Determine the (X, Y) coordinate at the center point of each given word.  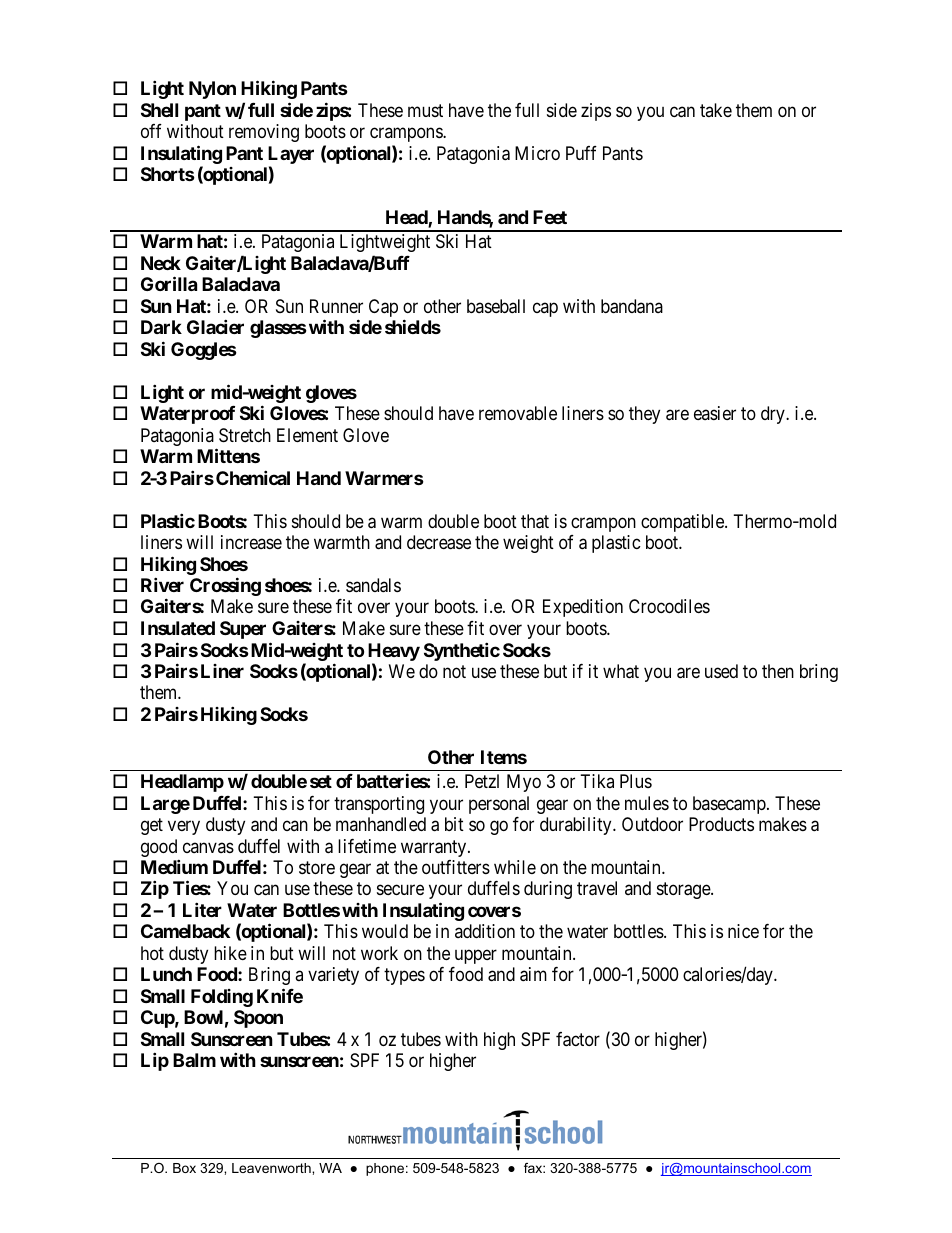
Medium (174, 866)
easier (715, 413)
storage (684, 891)
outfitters (456, 867)
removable (518, 413)
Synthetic (462, 651)
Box (184, 1168)
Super (243, 630)
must (425, 110)
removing (264, 133)
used (721, 671)
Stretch (245, 435)
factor (578, 1039)
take (716, 110)
